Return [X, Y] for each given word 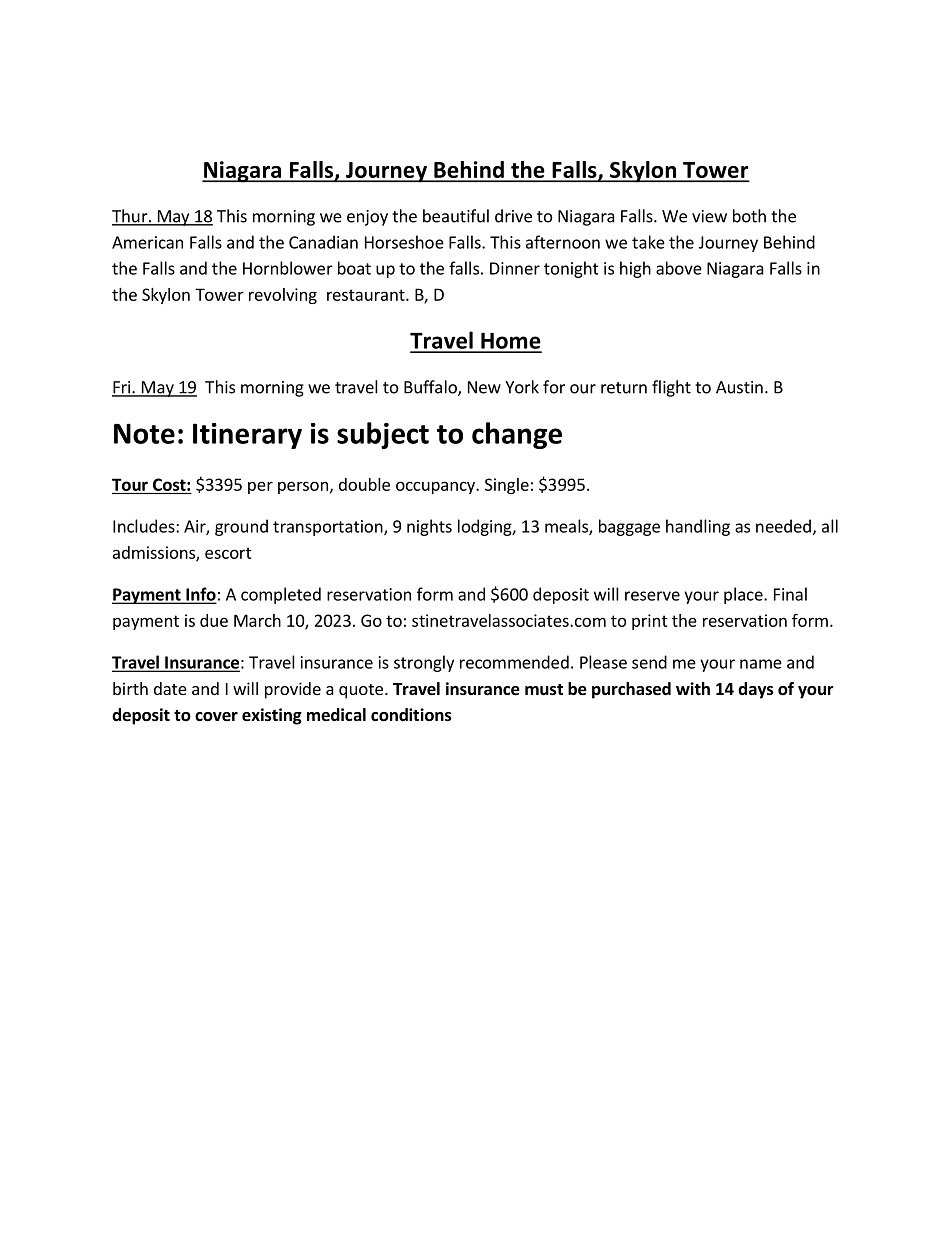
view [709, 216]
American [147, 242]
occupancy [436, 487]
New [484, 387]
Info [200, 595]
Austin [739, 387]
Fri [122, 388]
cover [216, 717]
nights [429, 527]
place [744, 595]
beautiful [456, 216]
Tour [130, 484]
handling [698, 527]
